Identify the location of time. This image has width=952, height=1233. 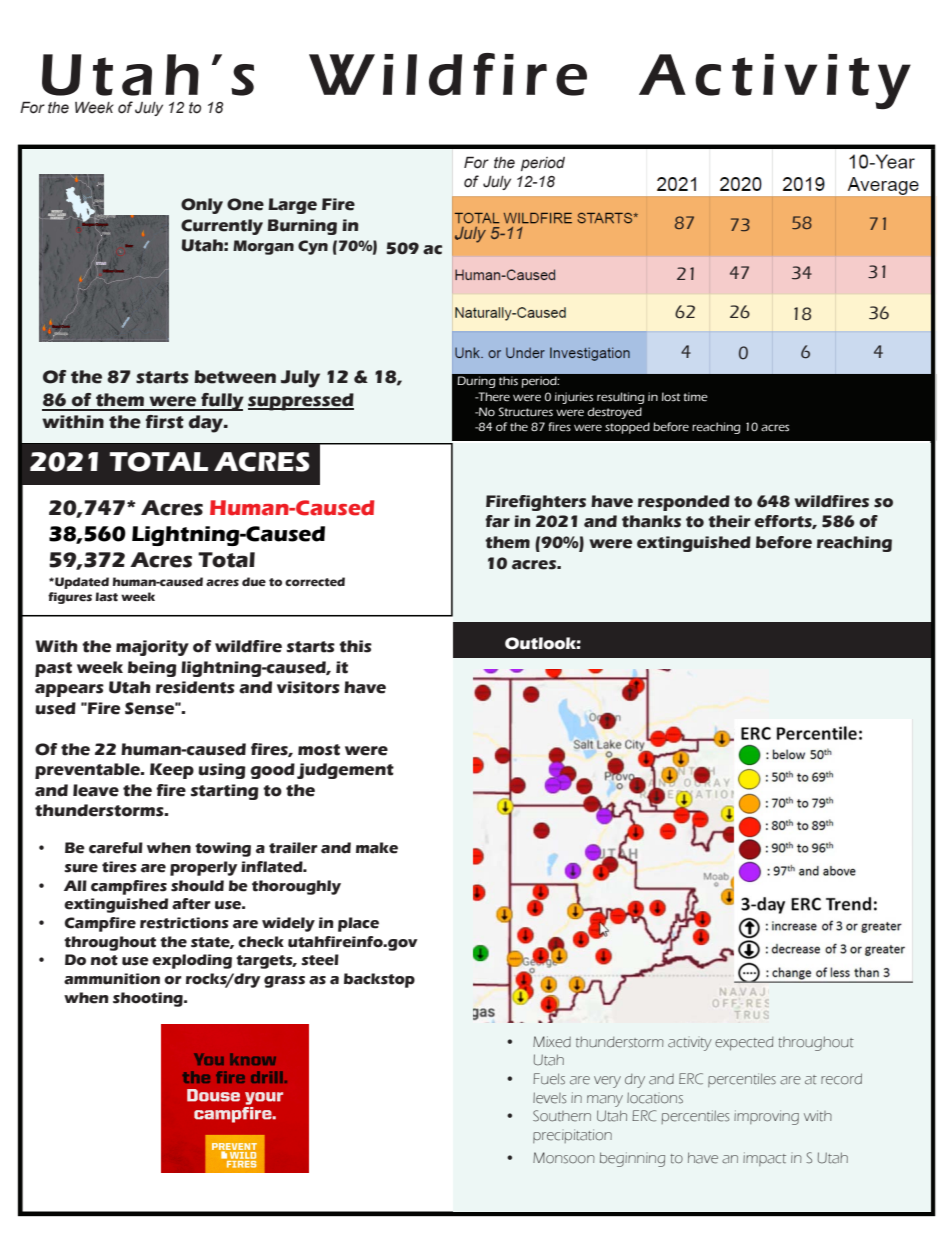
(696, 396).
